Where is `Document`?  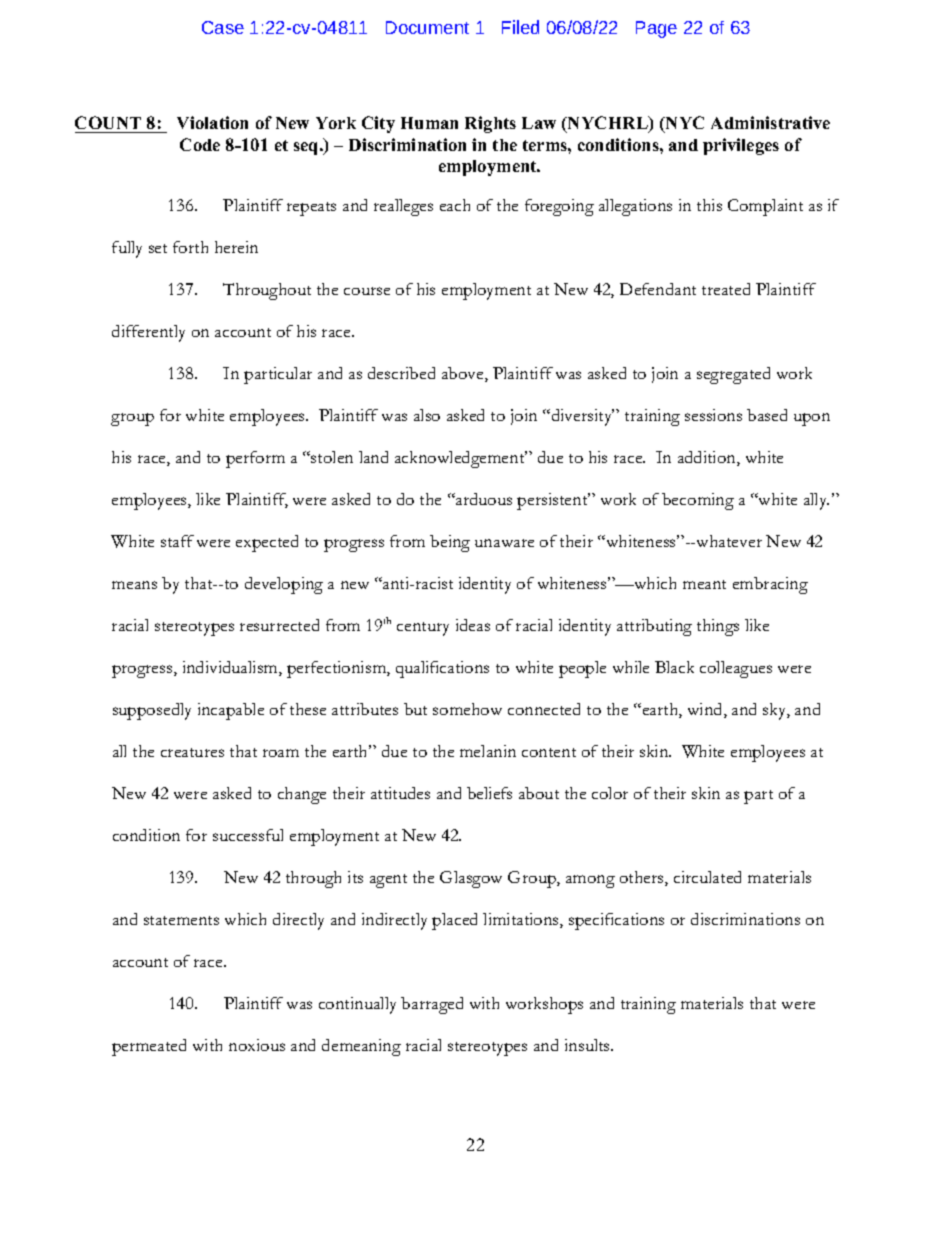
Document is located at coordinates (427, 27).
